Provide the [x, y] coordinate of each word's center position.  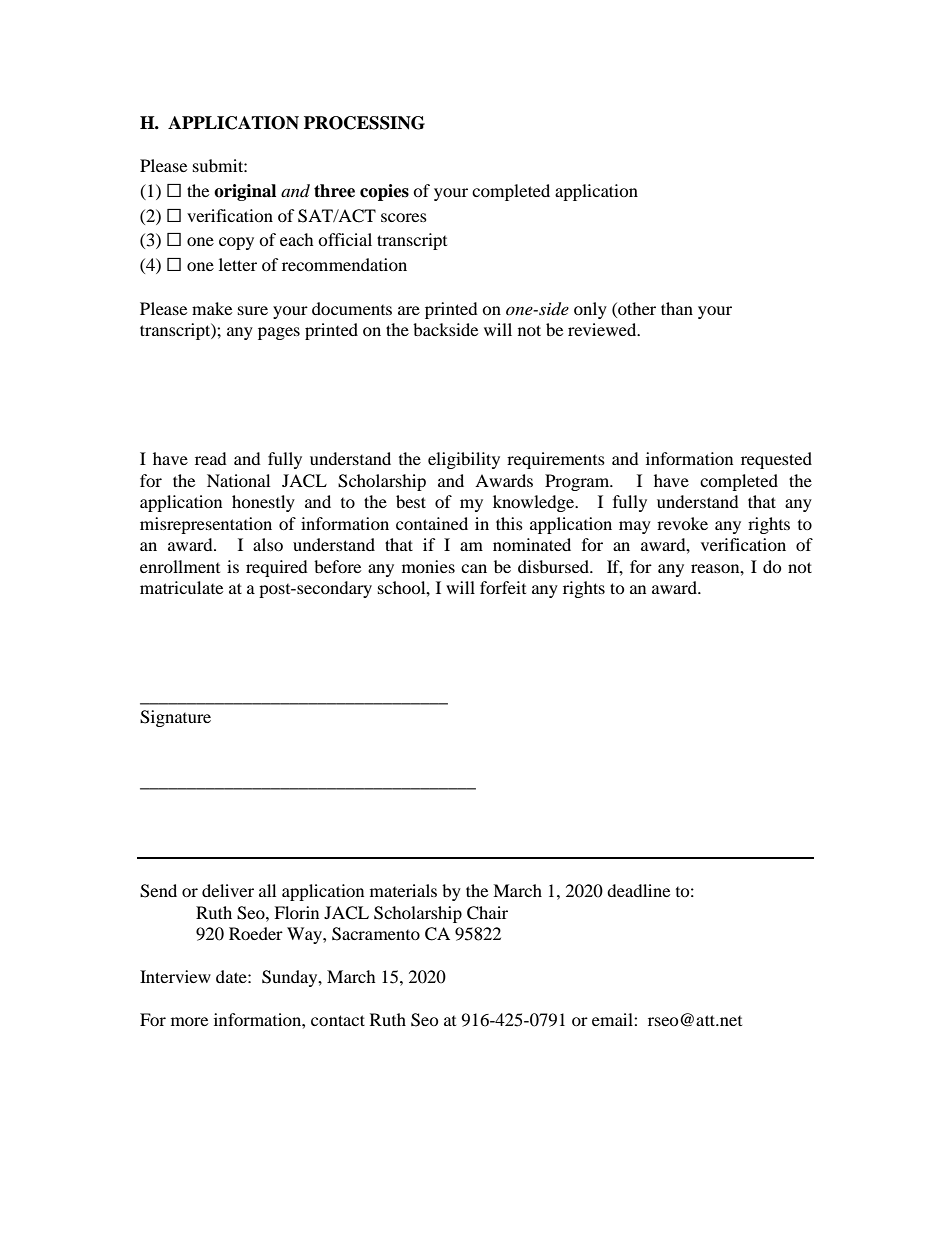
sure [253, 310]
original [245, 192]
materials [403, 890]
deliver [228, 890]
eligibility [464, 460]
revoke [682, 523]
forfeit [503, 587]
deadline [638, 890]
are [409, 310]
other [636, 308]
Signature [175, 718]
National [238, 480]
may [635, 527]
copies [384, 192]
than [677, 308]
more [189, 1021]
